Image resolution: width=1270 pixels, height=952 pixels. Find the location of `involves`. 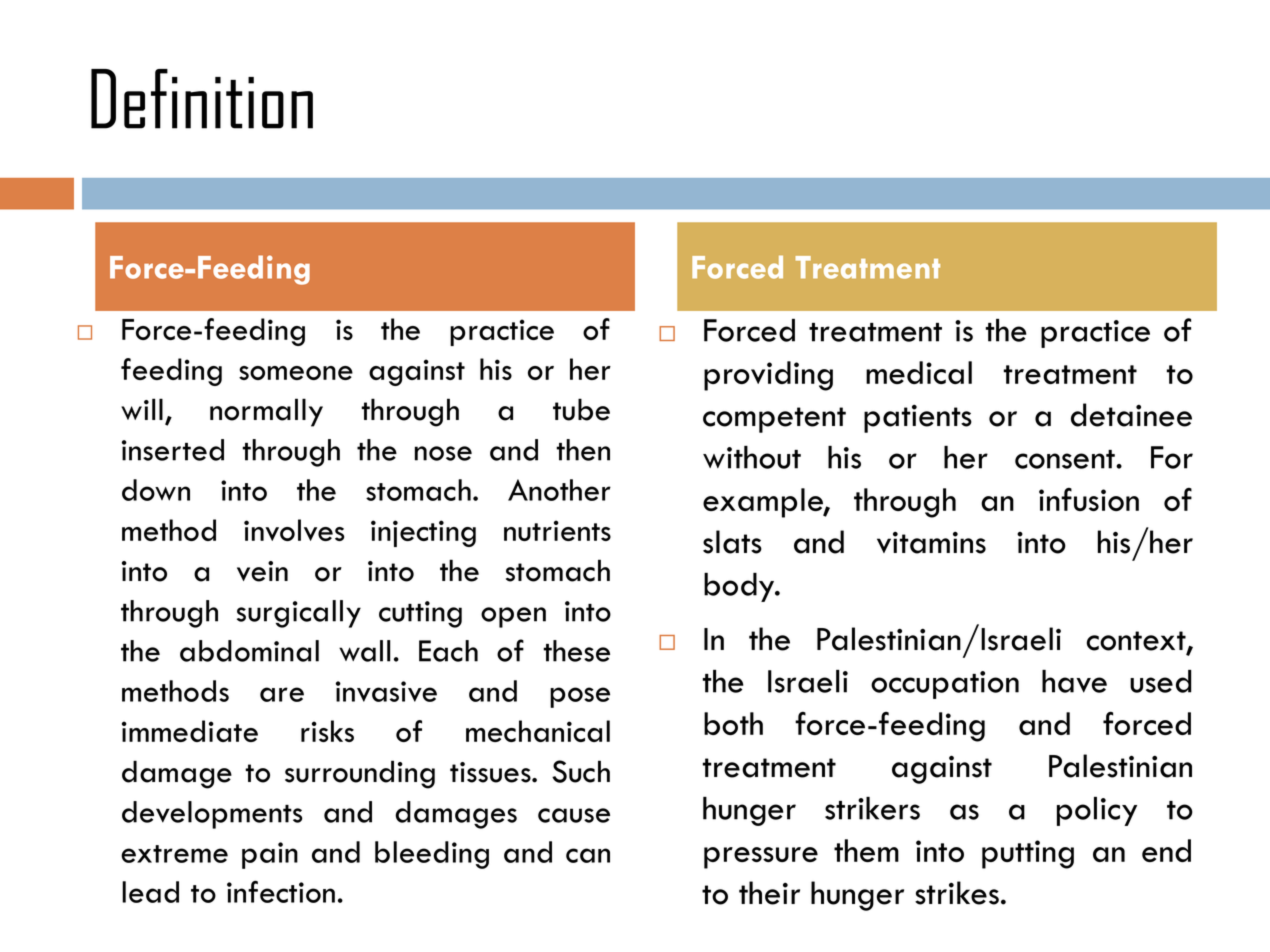

involves is located at coordinates (294, 530).
